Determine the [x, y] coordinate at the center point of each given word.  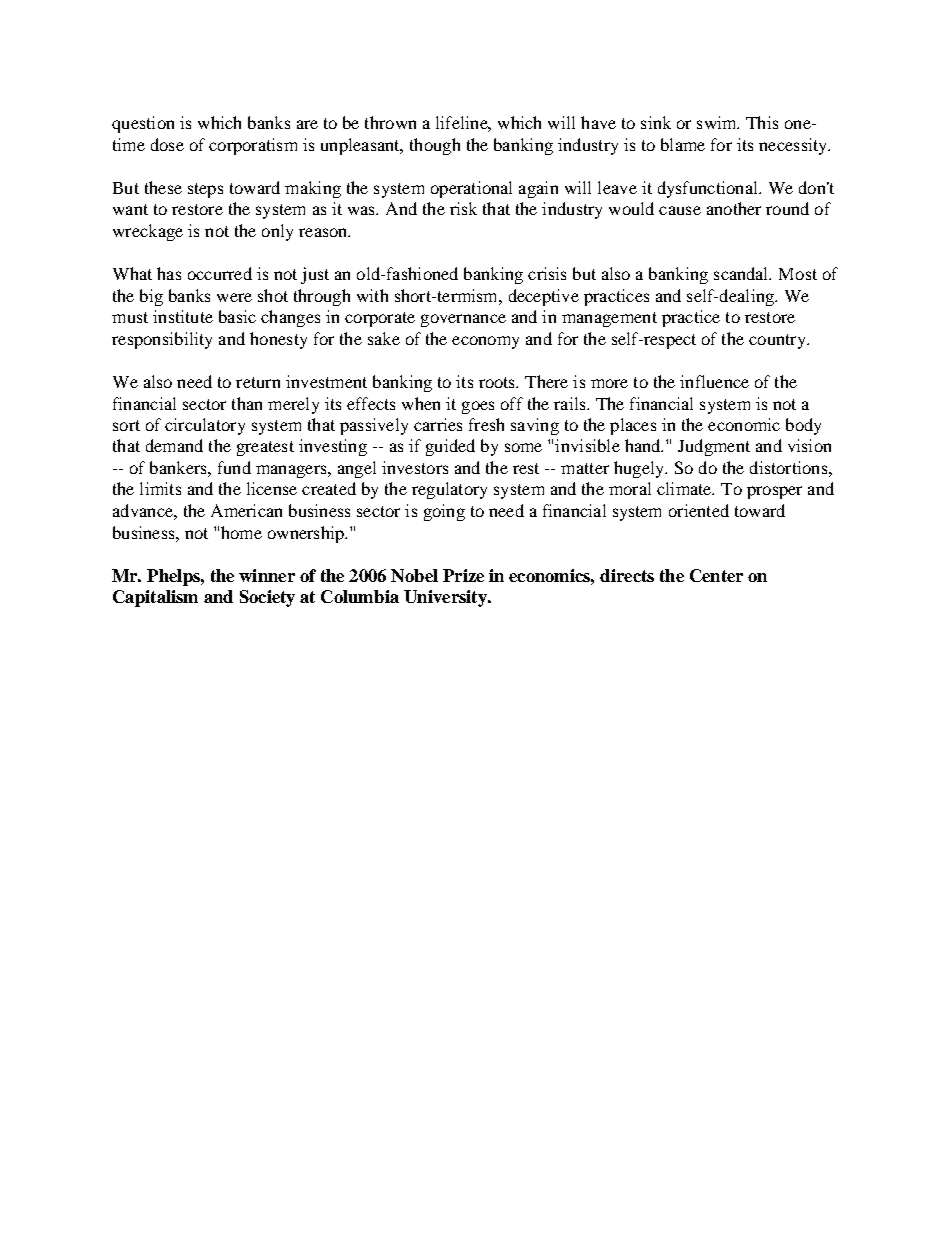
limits [160, 488]
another [734, 208]
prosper [774, 492]
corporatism [253, 146]
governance [463, 320]
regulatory [449, 490]
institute [183, 316]
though [435, 146]
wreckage [148, 232]
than [247, 403]
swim [718, 122]
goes [478, 407]
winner [267, 575]
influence [714, 381]
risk [463, 208]
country [778, 341]
